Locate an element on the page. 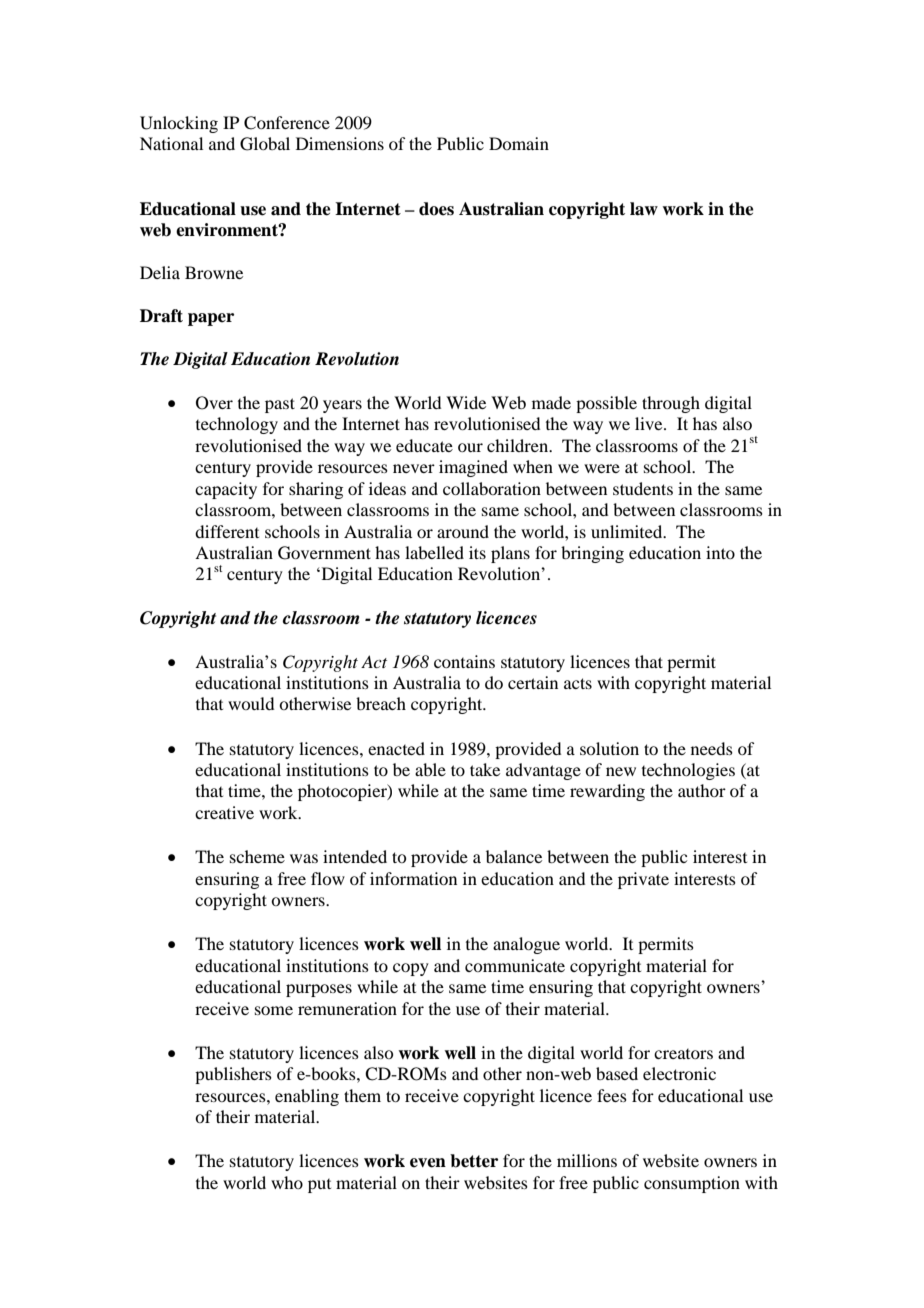  private is located at coordinates (643, 880).
